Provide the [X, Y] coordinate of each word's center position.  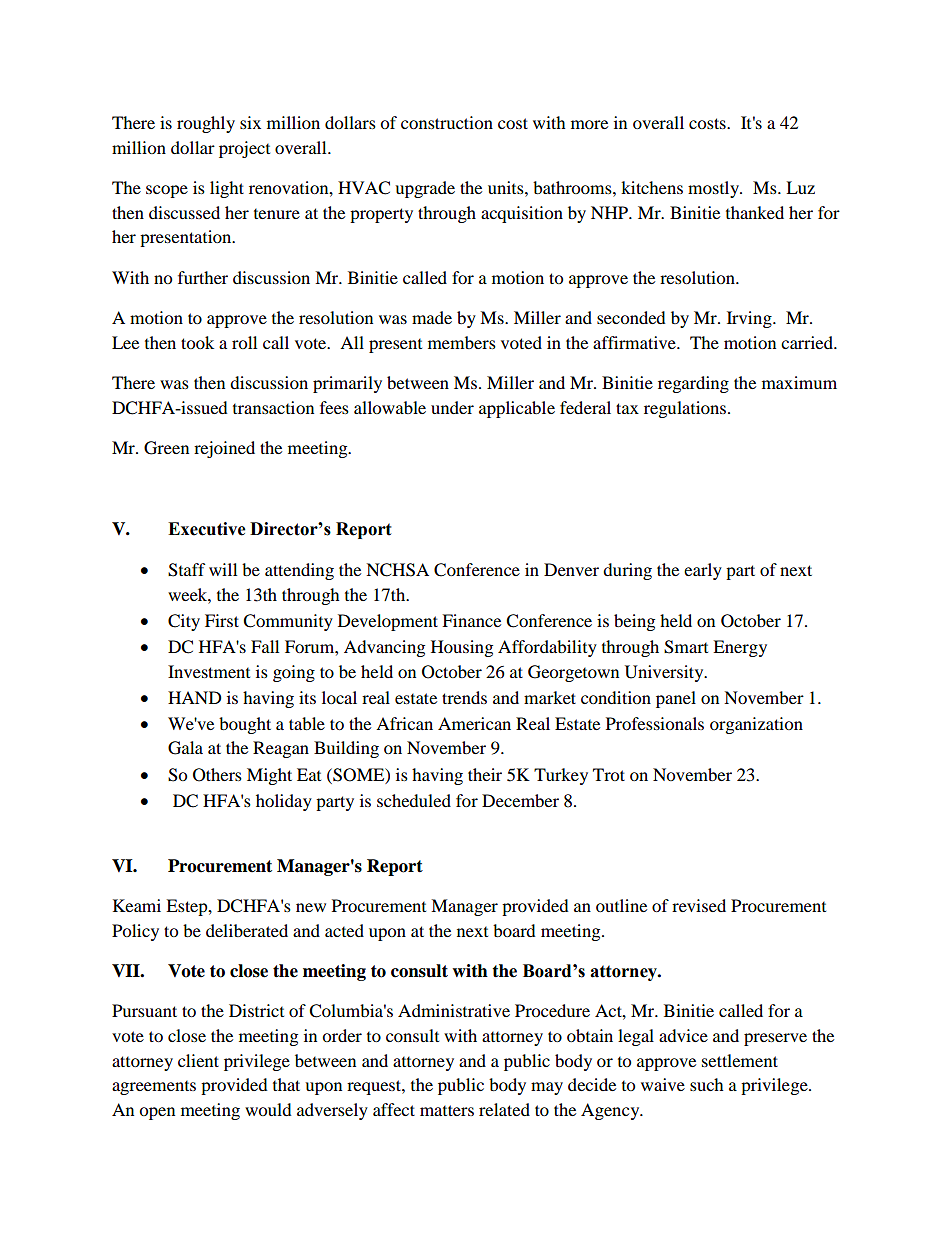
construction [447, 122]
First [222, 620]
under [452, 407]
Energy [740, 648]
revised [699, 905]
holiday [284, 802]
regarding [693, 384]
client [198, 1060]
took [197, 342]
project [244, 149]
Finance [471, 620]
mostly [714, 189]
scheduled [414, 800]
